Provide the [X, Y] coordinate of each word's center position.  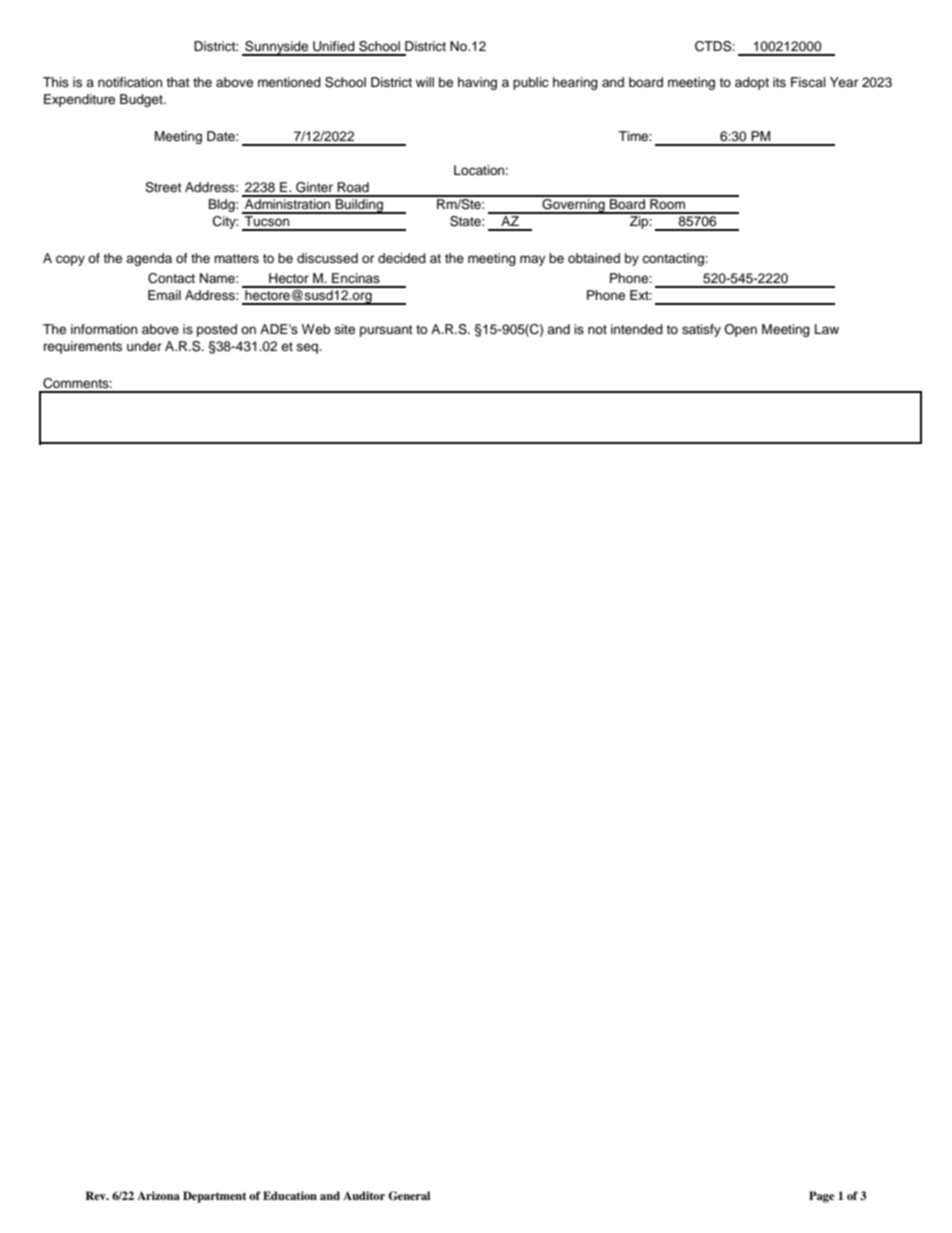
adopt [752, 83]
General [409, 1196]
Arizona [158, 1195]
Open [740, 330]
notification [130, 82]
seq [308, 348]
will [425, 82]
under [144, 346]
